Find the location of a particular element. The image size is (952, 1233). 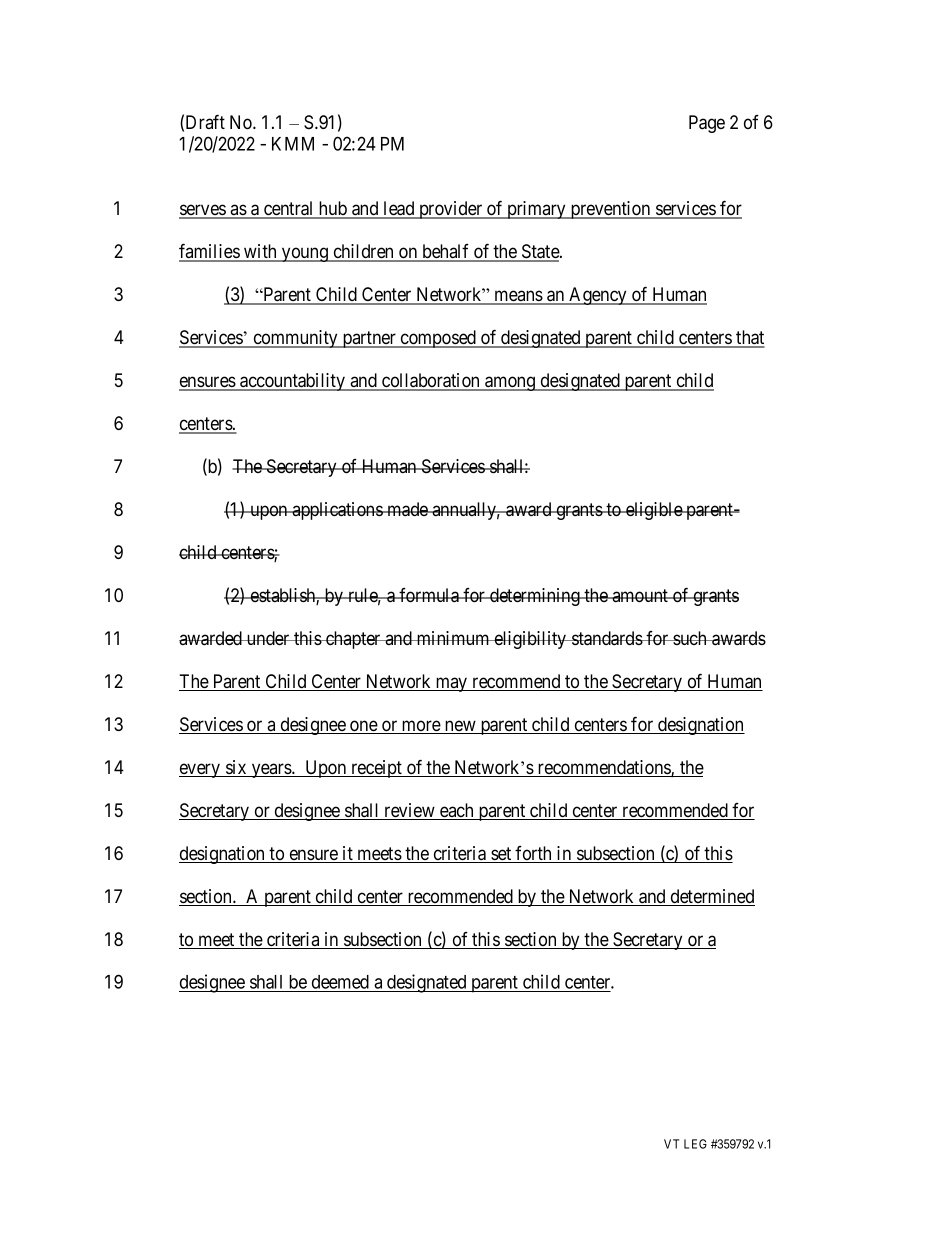

deemed is located at coordinates (340, 983).
